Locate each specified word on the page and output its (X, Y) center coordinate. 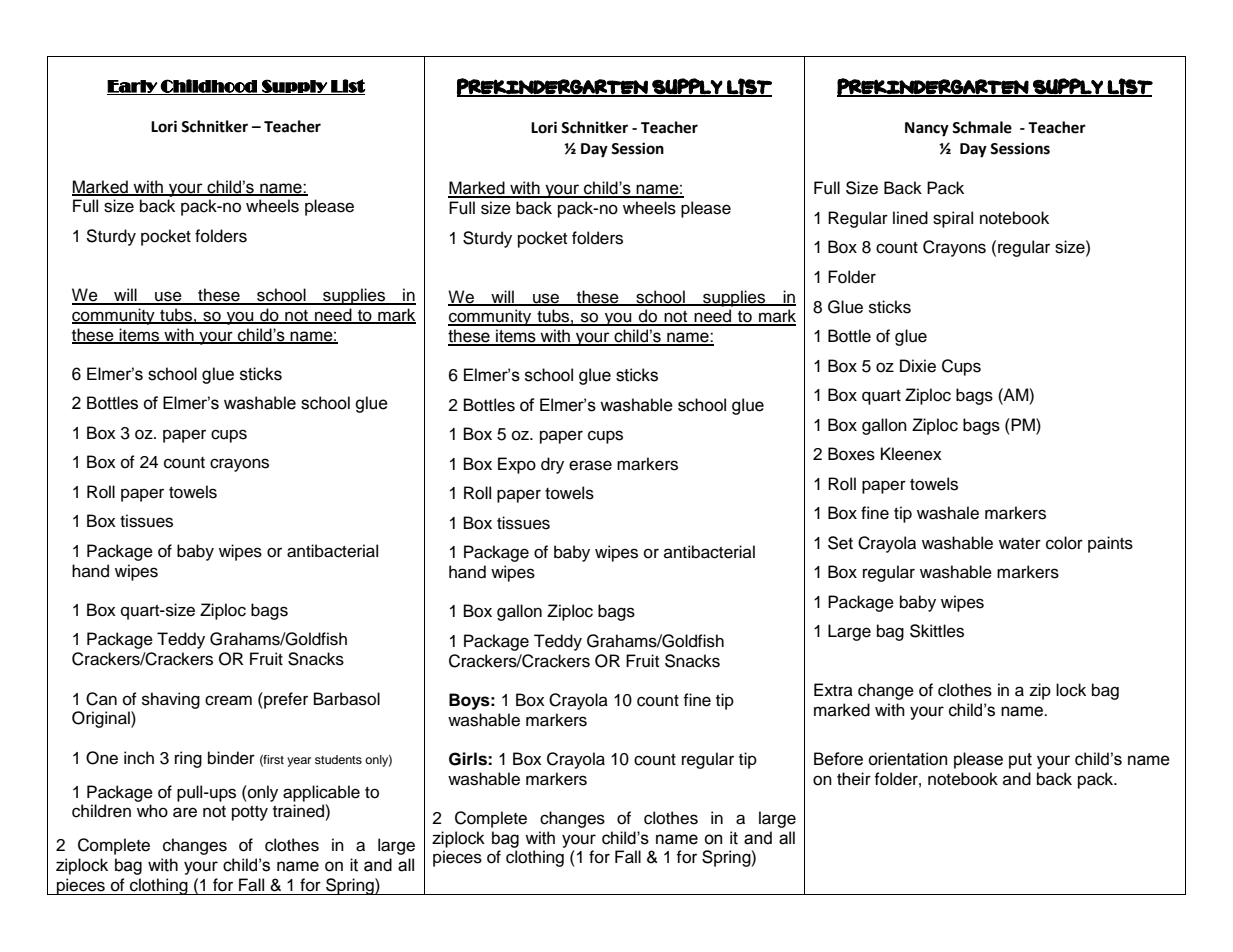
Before (838, 759)
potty (250, 813)
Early (133, 87)
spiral (953, 219)
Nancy (927, 129)
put (1020, 761)
